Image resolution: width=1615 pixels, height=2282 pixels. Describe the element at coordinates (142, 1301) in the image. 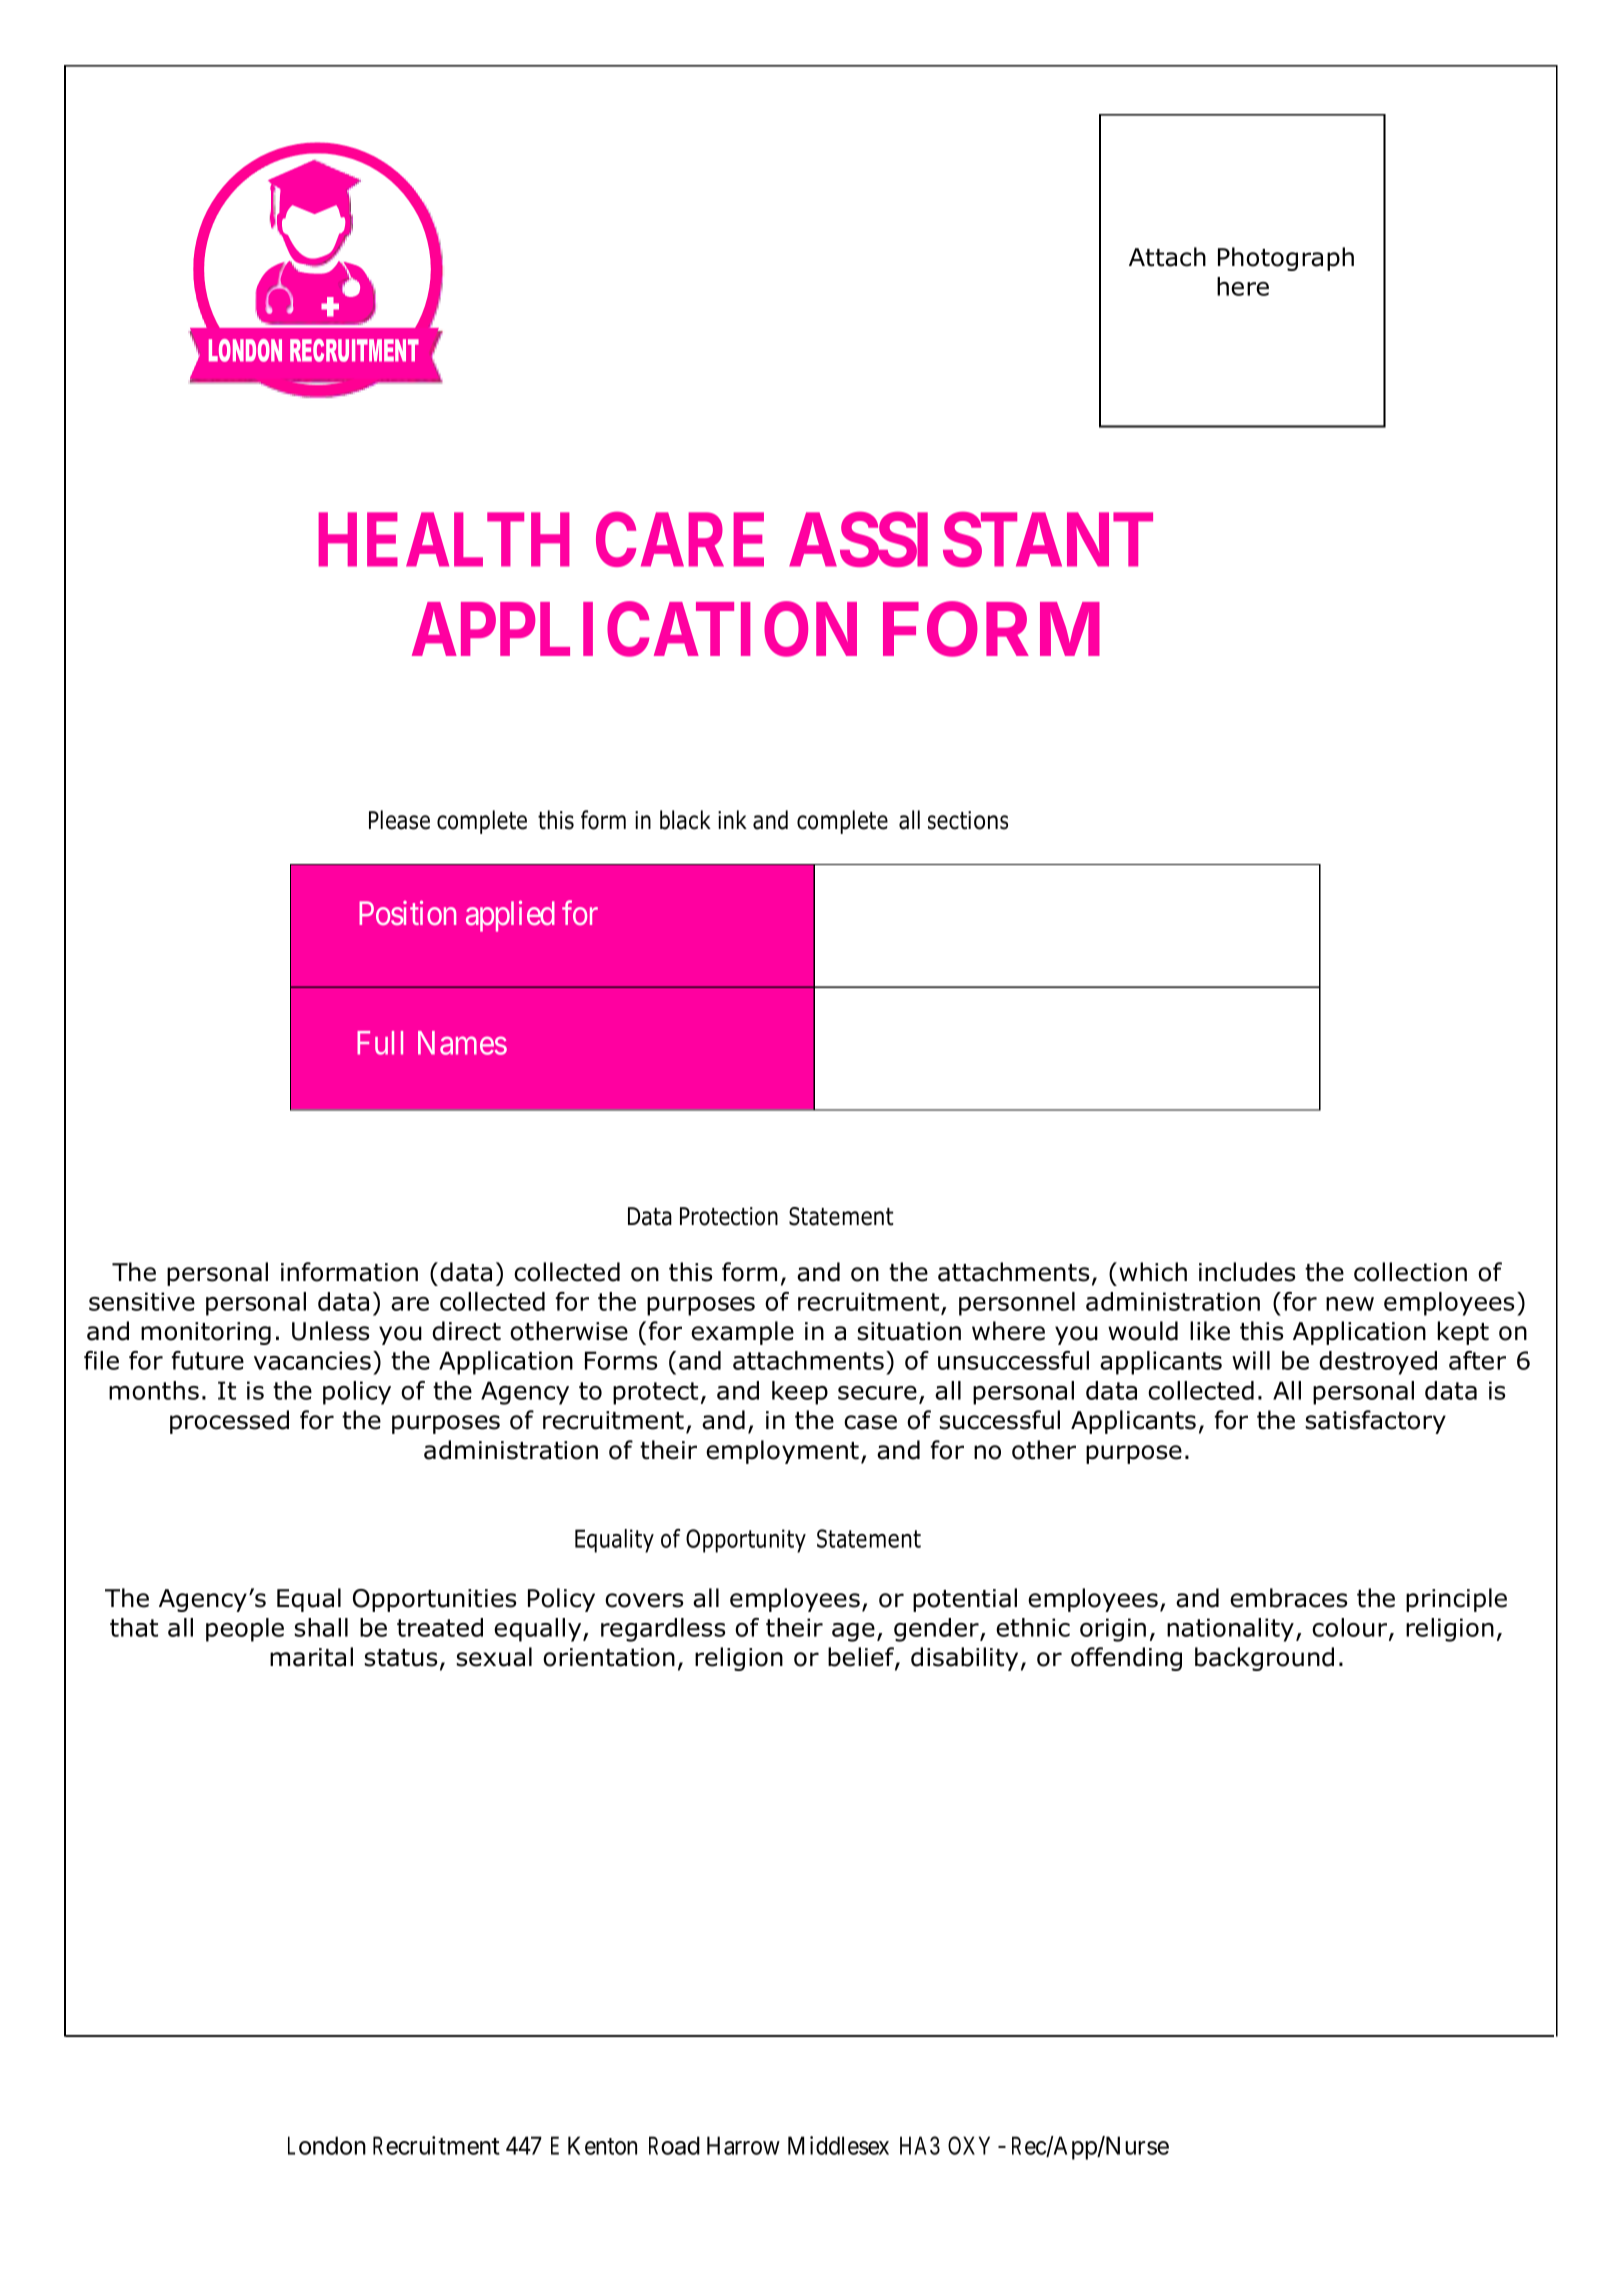

I see `sensitive` at that location.
